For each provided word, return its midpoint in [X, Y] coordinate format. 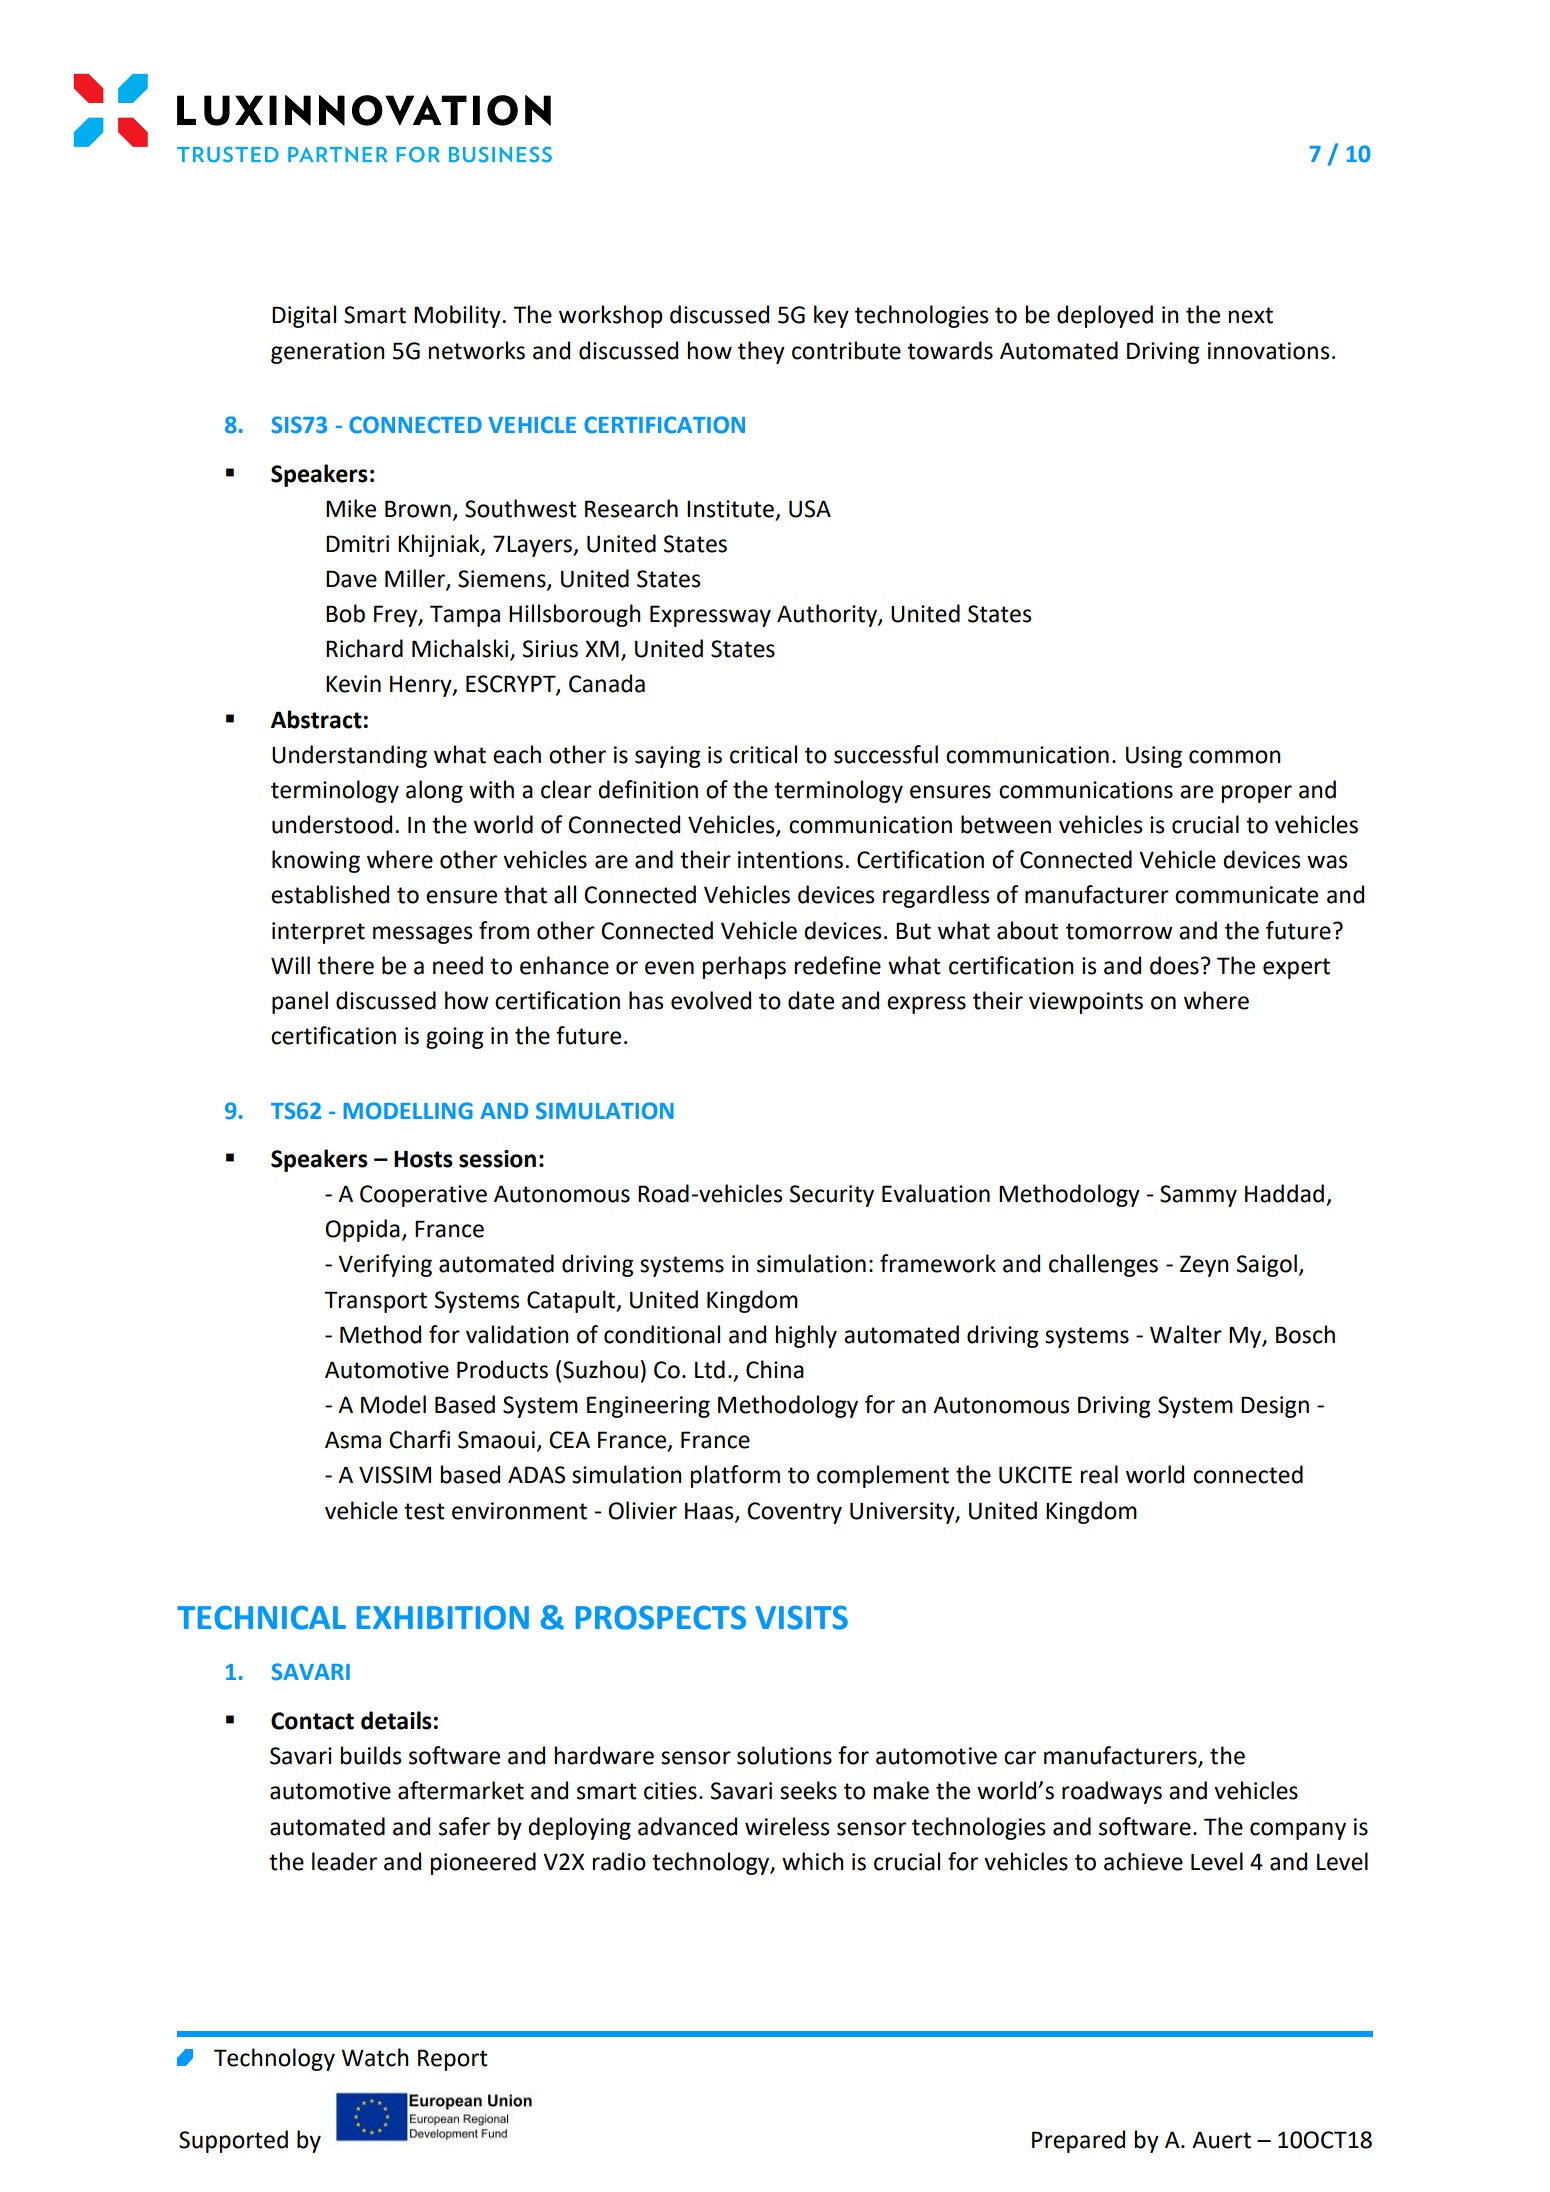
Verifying [385, 1265]
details [396, 1720]
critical [763, 754]
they [761, 352]
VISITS [801, 1617]
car [1020, 1758]
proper [1257, 794]
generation [328, 353]
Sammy [1198, 1196]
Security [832, 1196]
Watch [375, 2057]
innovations [1268, 351]
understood [332, 824]
